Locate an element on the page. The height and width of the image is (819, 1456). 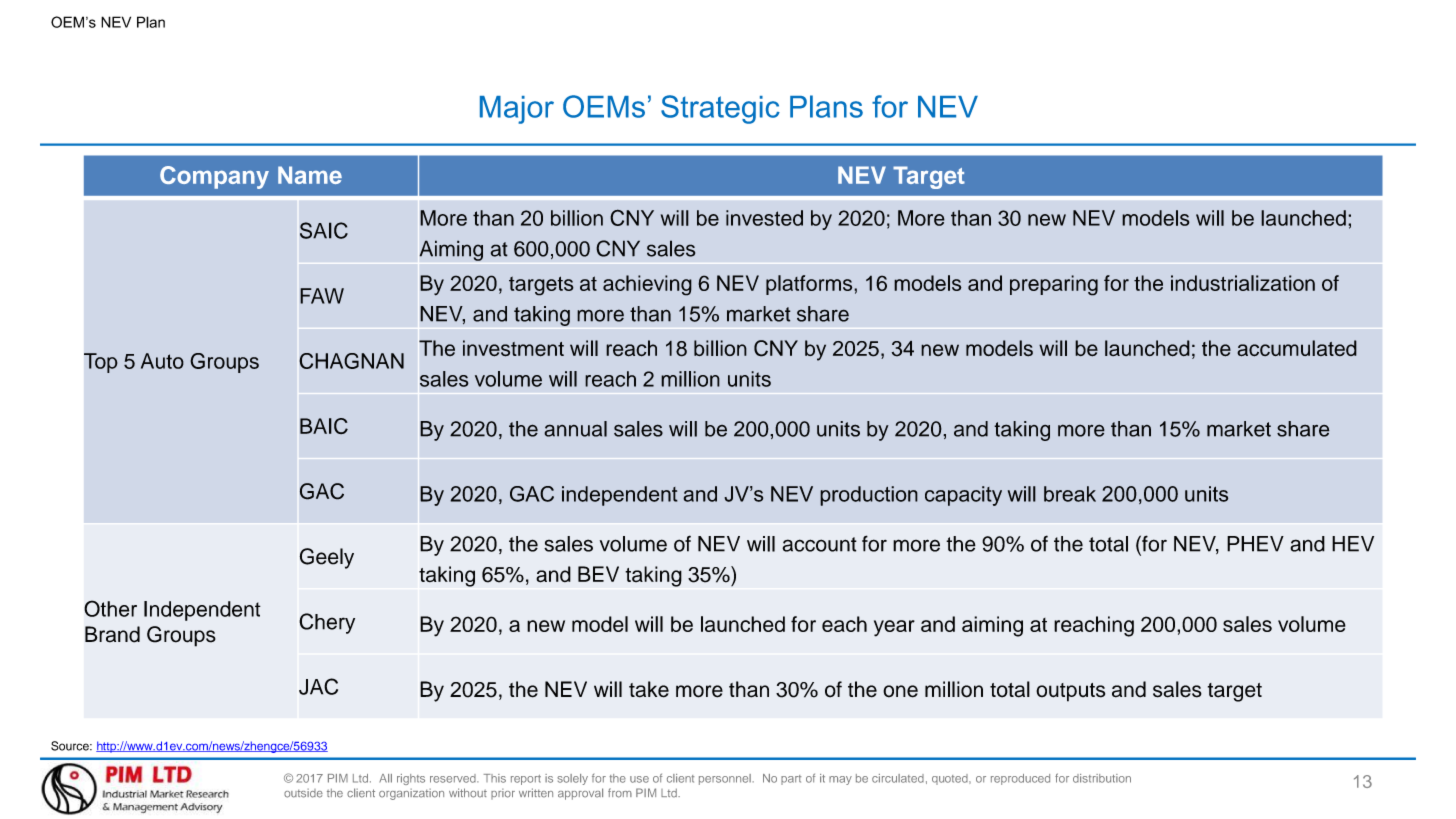
break is located at coordinates (1070, 494).
